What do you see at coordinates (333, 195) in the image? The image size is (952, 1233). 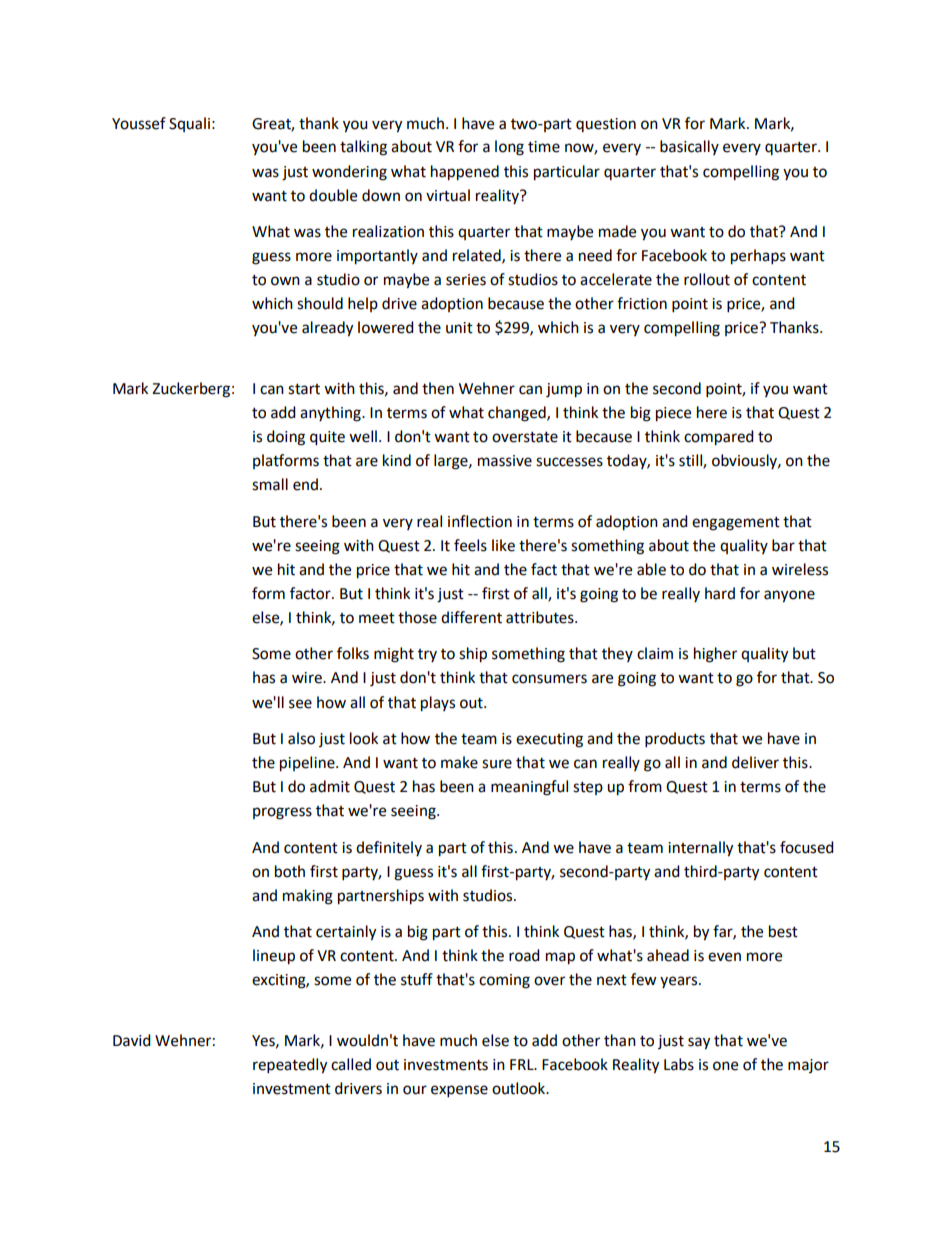 I see `double` at bounding box center [333, 195].
